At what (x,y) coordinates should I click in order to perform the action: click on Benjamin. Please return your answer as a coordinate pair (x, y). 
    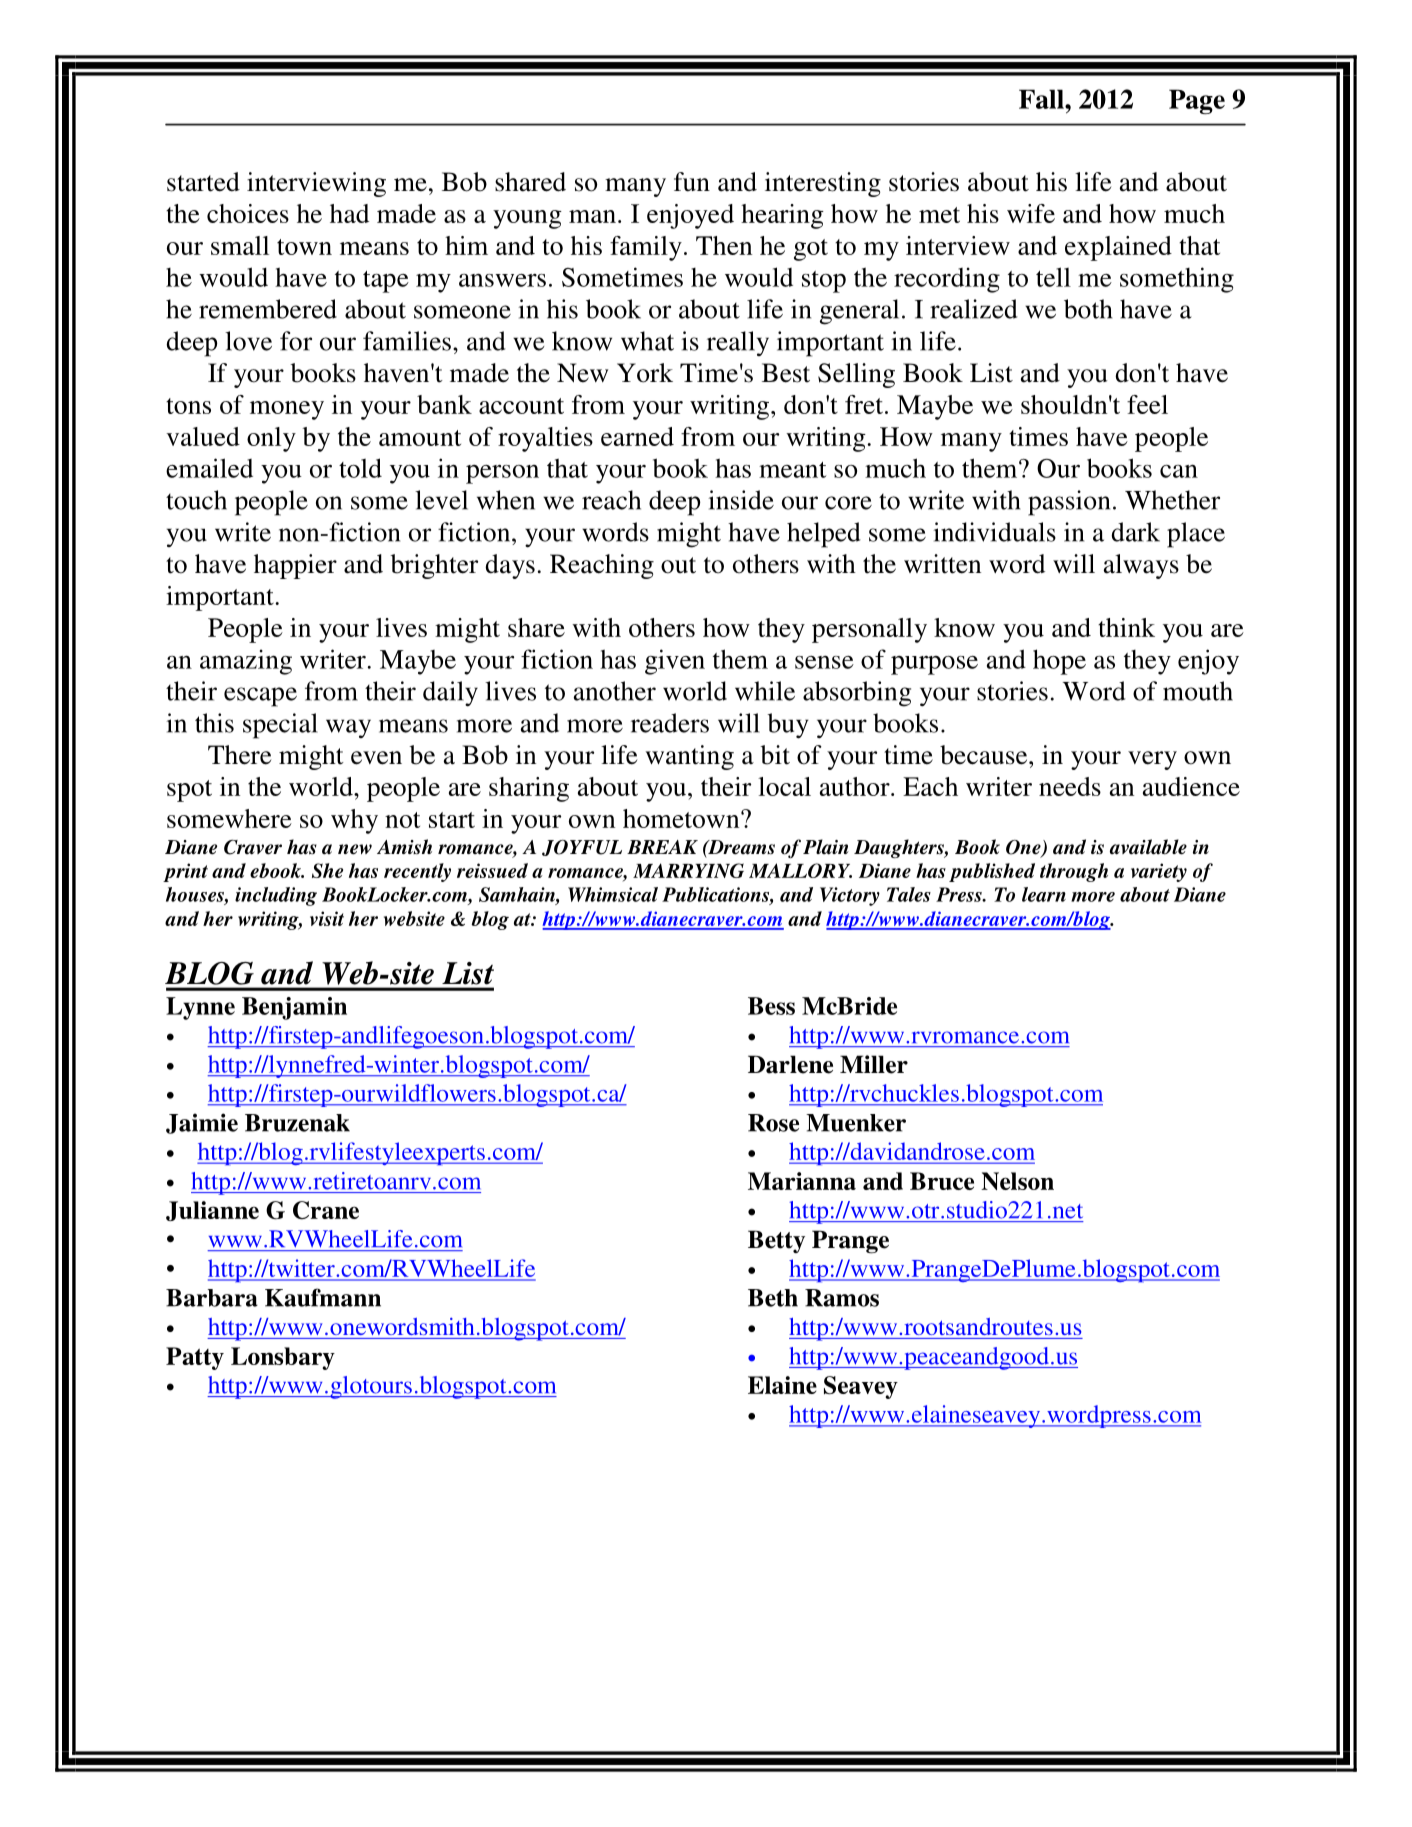
    Looking at the image, I should click on (294, 1008).
